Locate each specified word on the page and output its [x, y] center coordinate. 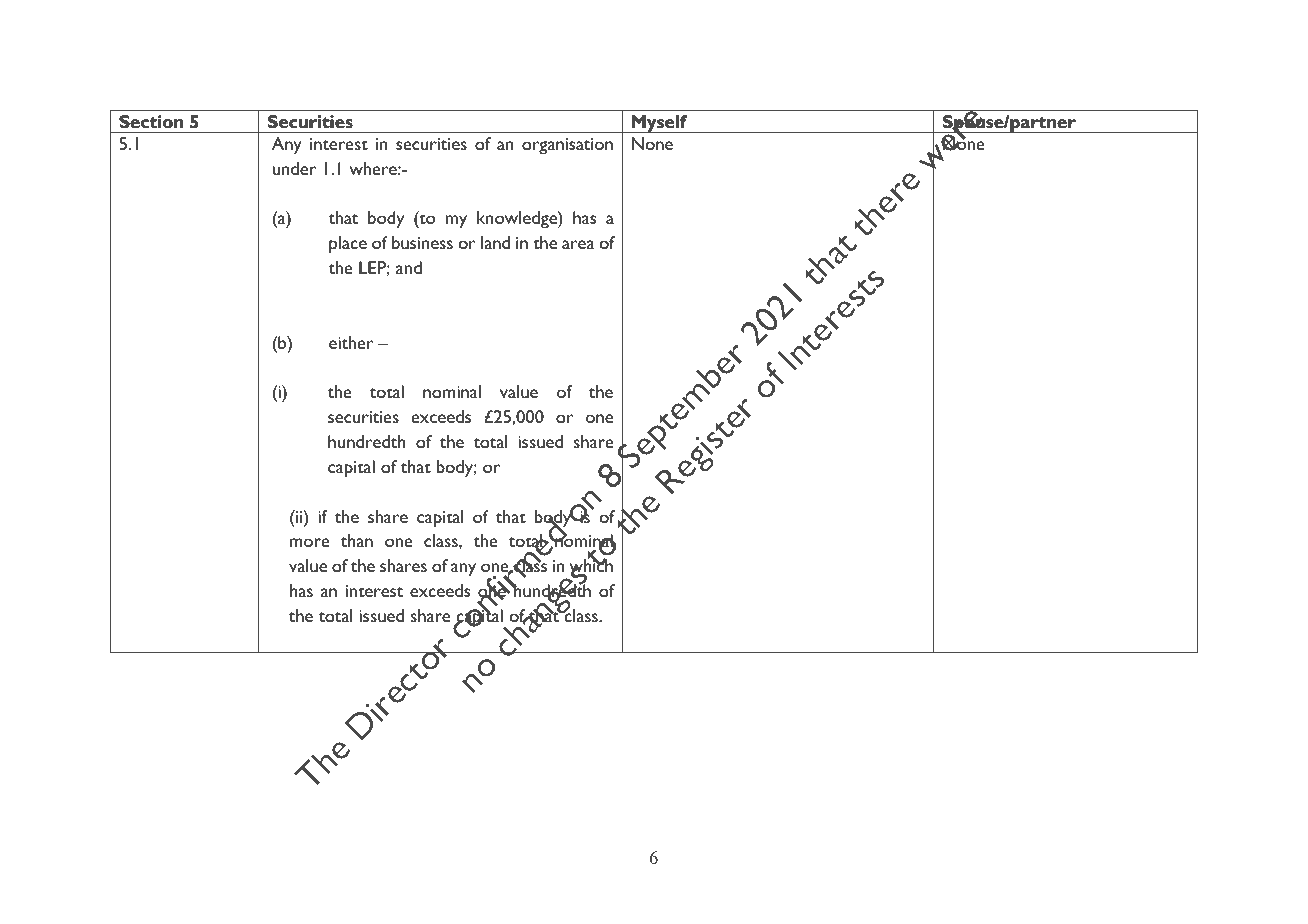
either [351, 342]
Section [151, 121]
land [495, 242]
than [357, 540]
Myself [659, 124]
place [348, 245]
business [422, 242]
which [591, 566]
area [578, 244]
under [294, 168]
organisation [567, 146]
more [310, 542]
